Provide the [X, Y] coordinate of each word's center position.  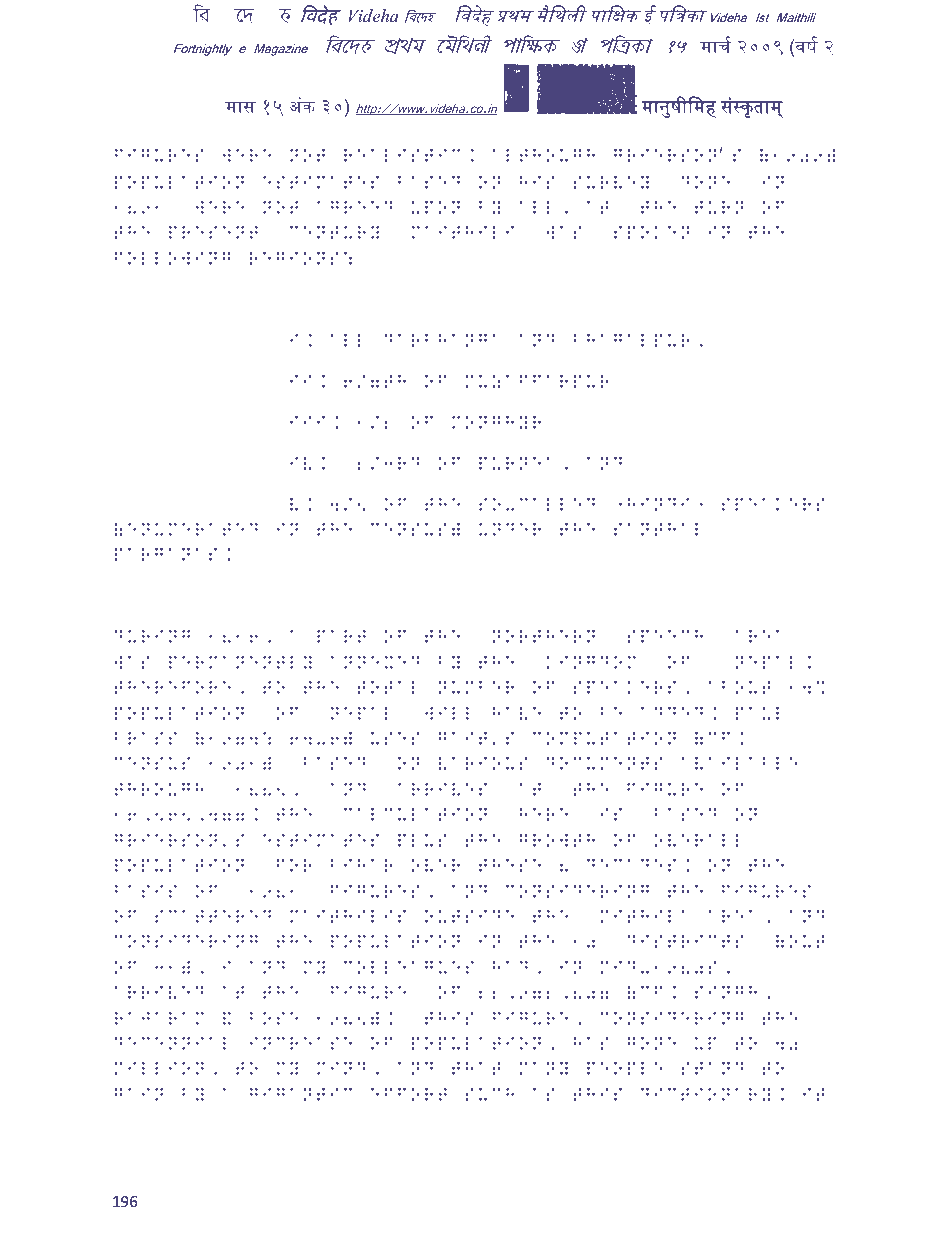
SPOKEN [652, 232]
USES [395, 738]
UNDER [510, 529]
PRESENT [213, 232]
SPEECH [665, 636]
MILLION [159, 1068]
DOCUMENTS [604, 763]
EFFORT [409, 1094]
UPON [435, 207]
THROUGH [159, 789]
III [307, 420]
